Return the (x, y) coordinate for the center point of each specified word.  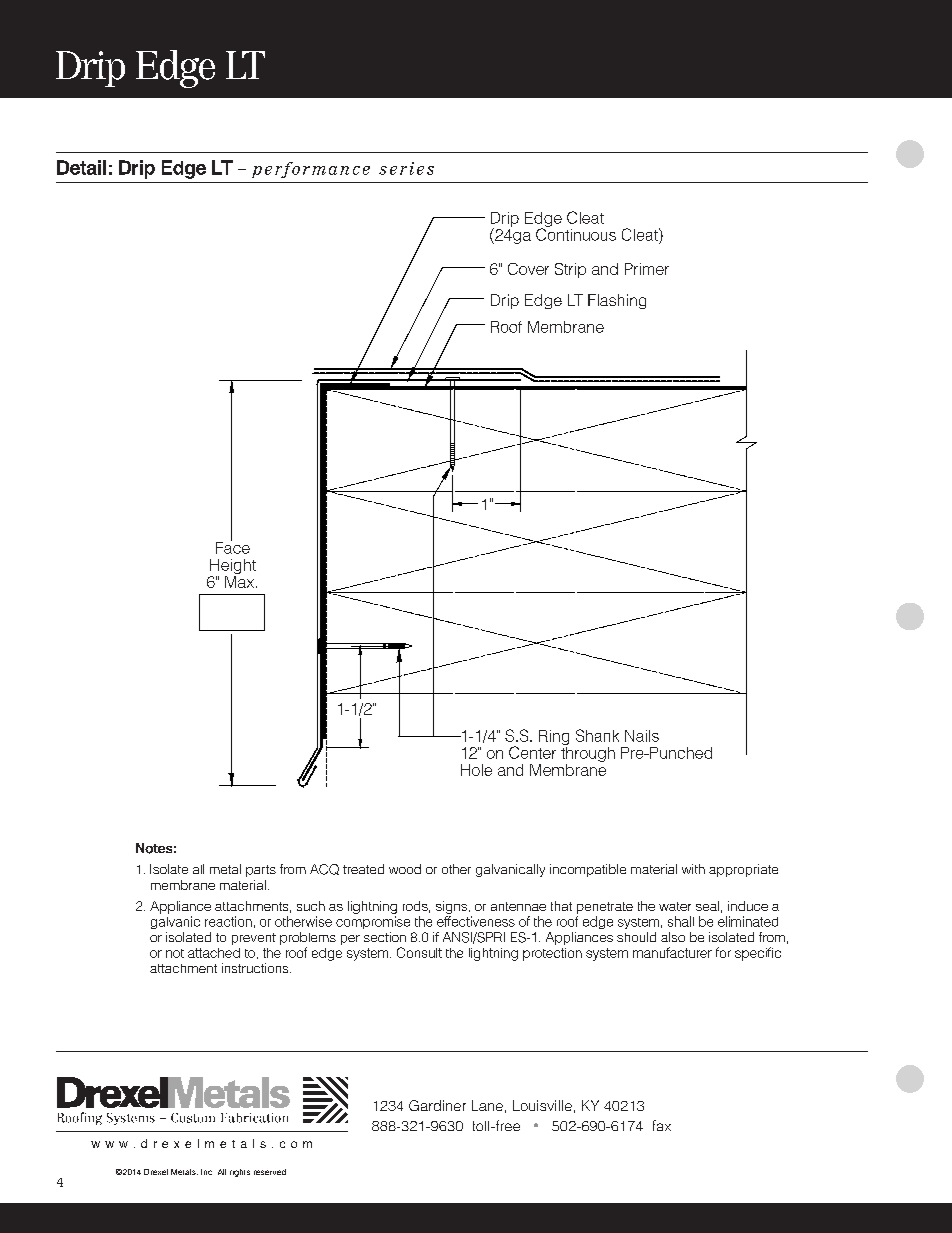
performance (311, 170)
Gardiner (437, 1105)
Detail (81, 167)
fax (662, 1125)
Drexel (156, 1172)
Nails (642, 736)
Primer (647, 269)
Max (241, 580)
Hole (476, 770)
